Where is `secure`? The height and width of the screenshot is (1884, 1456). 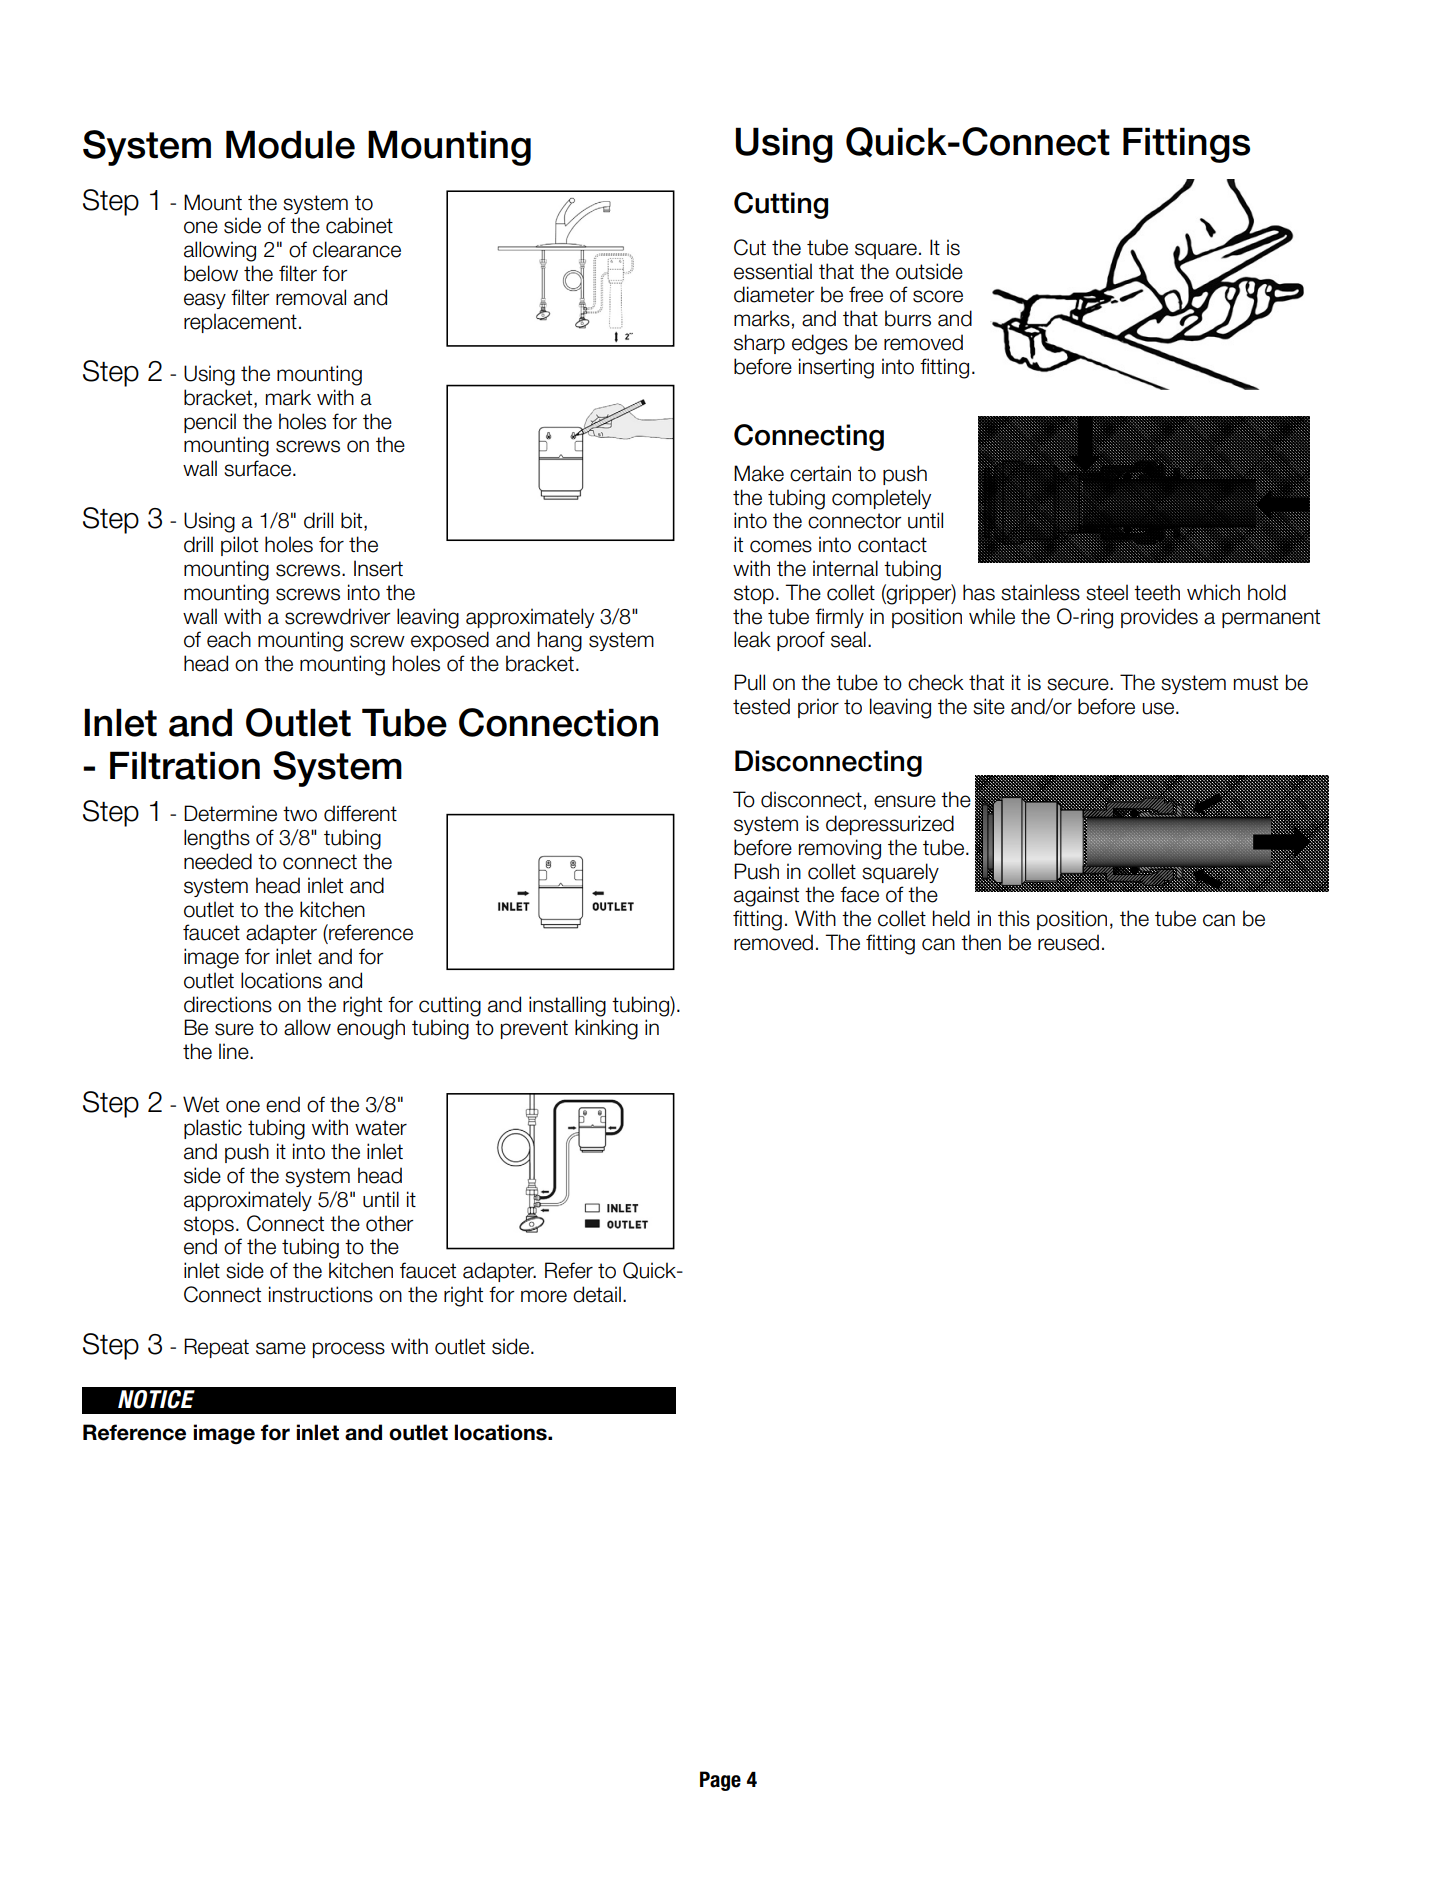
secure is located at coordinates (1079, 684).
